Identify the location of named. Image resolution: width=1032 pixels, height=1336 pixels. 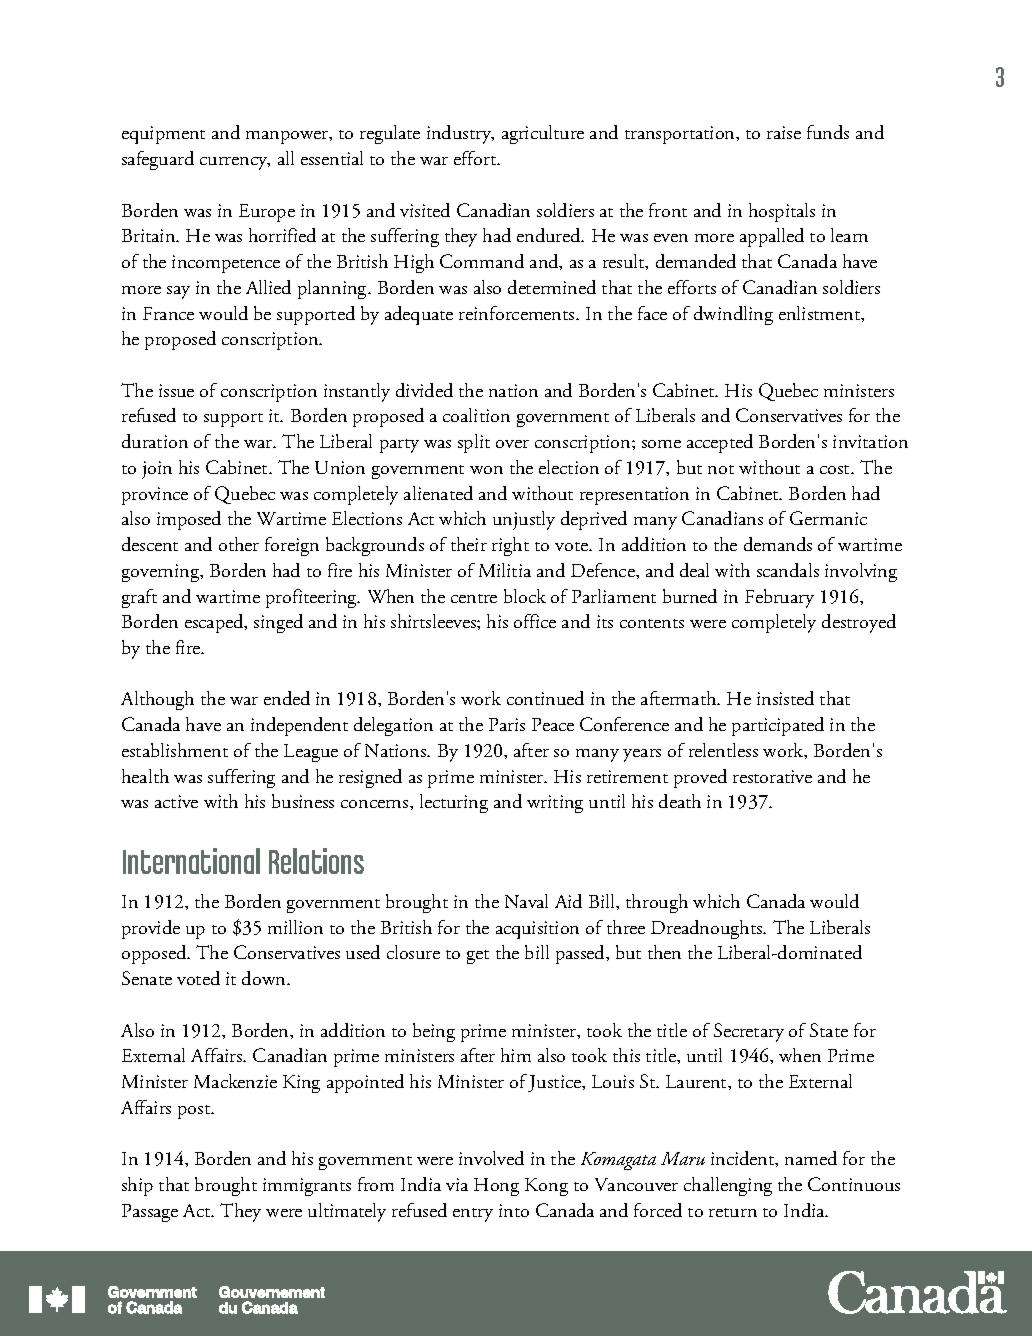
(811, 1158).
